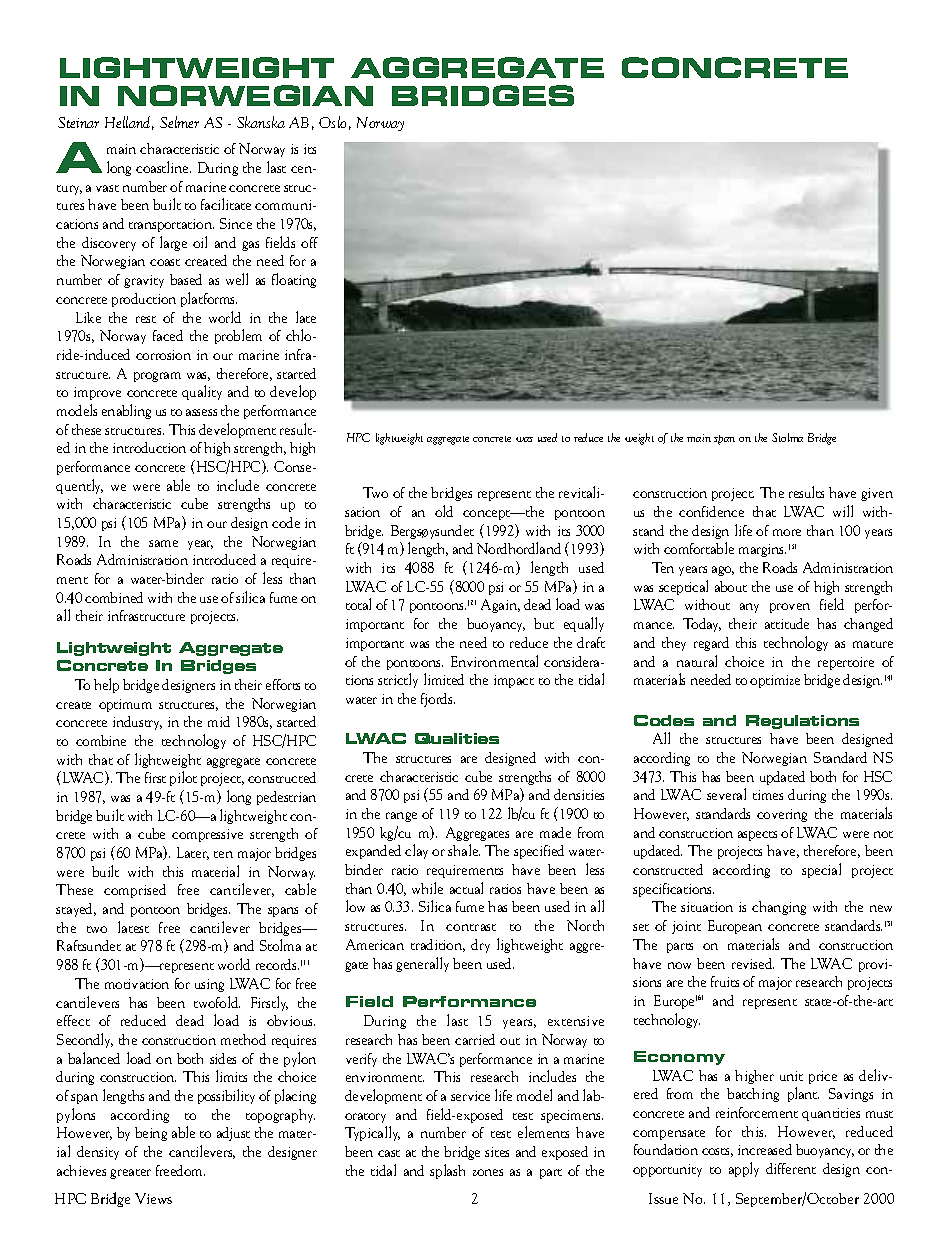 This screenshot has width=952, height=1233. I want to click on Again, so click(500, 606).
